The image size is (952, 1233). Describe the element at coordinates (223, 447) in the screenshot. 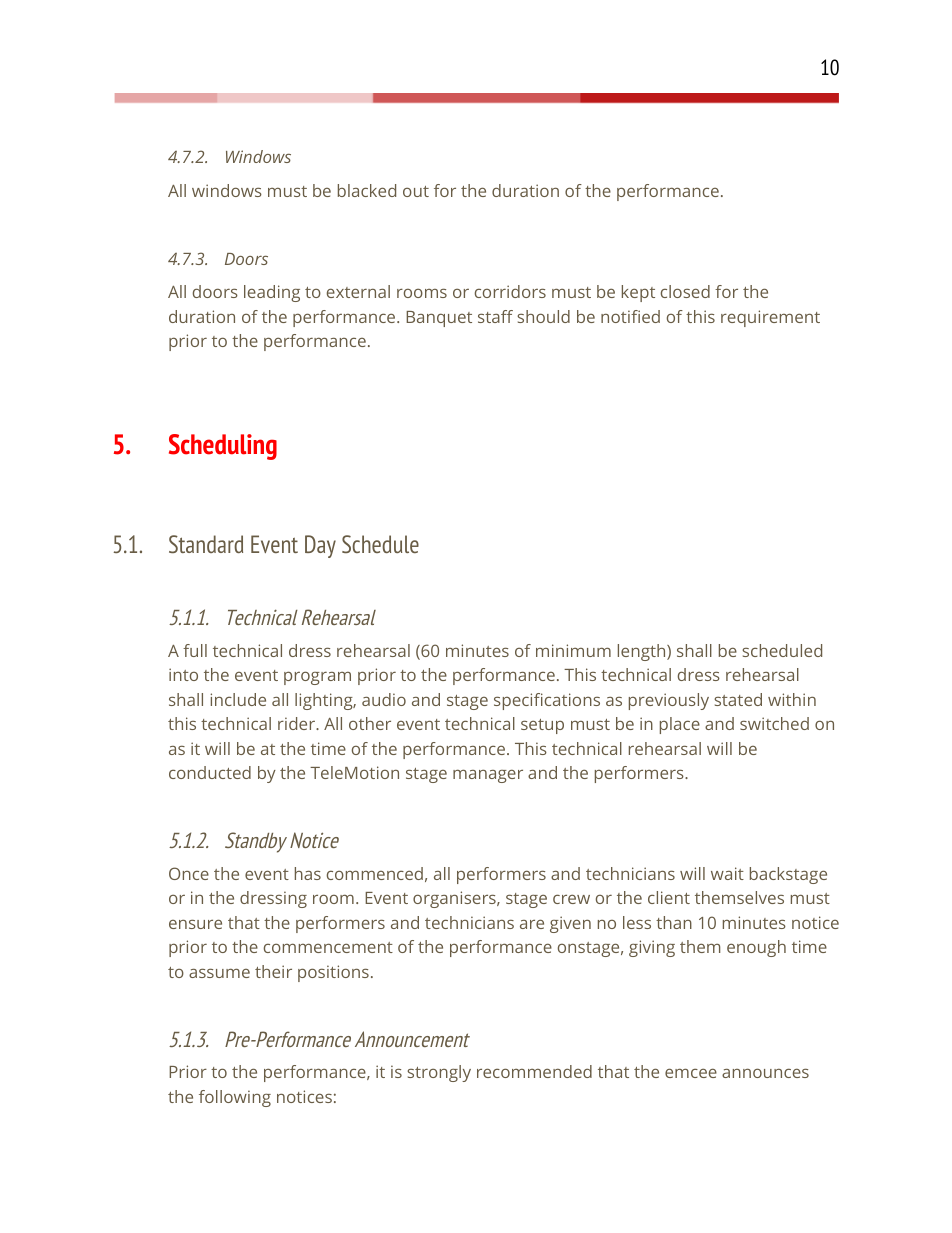

I see `Scheduling` at that location.
